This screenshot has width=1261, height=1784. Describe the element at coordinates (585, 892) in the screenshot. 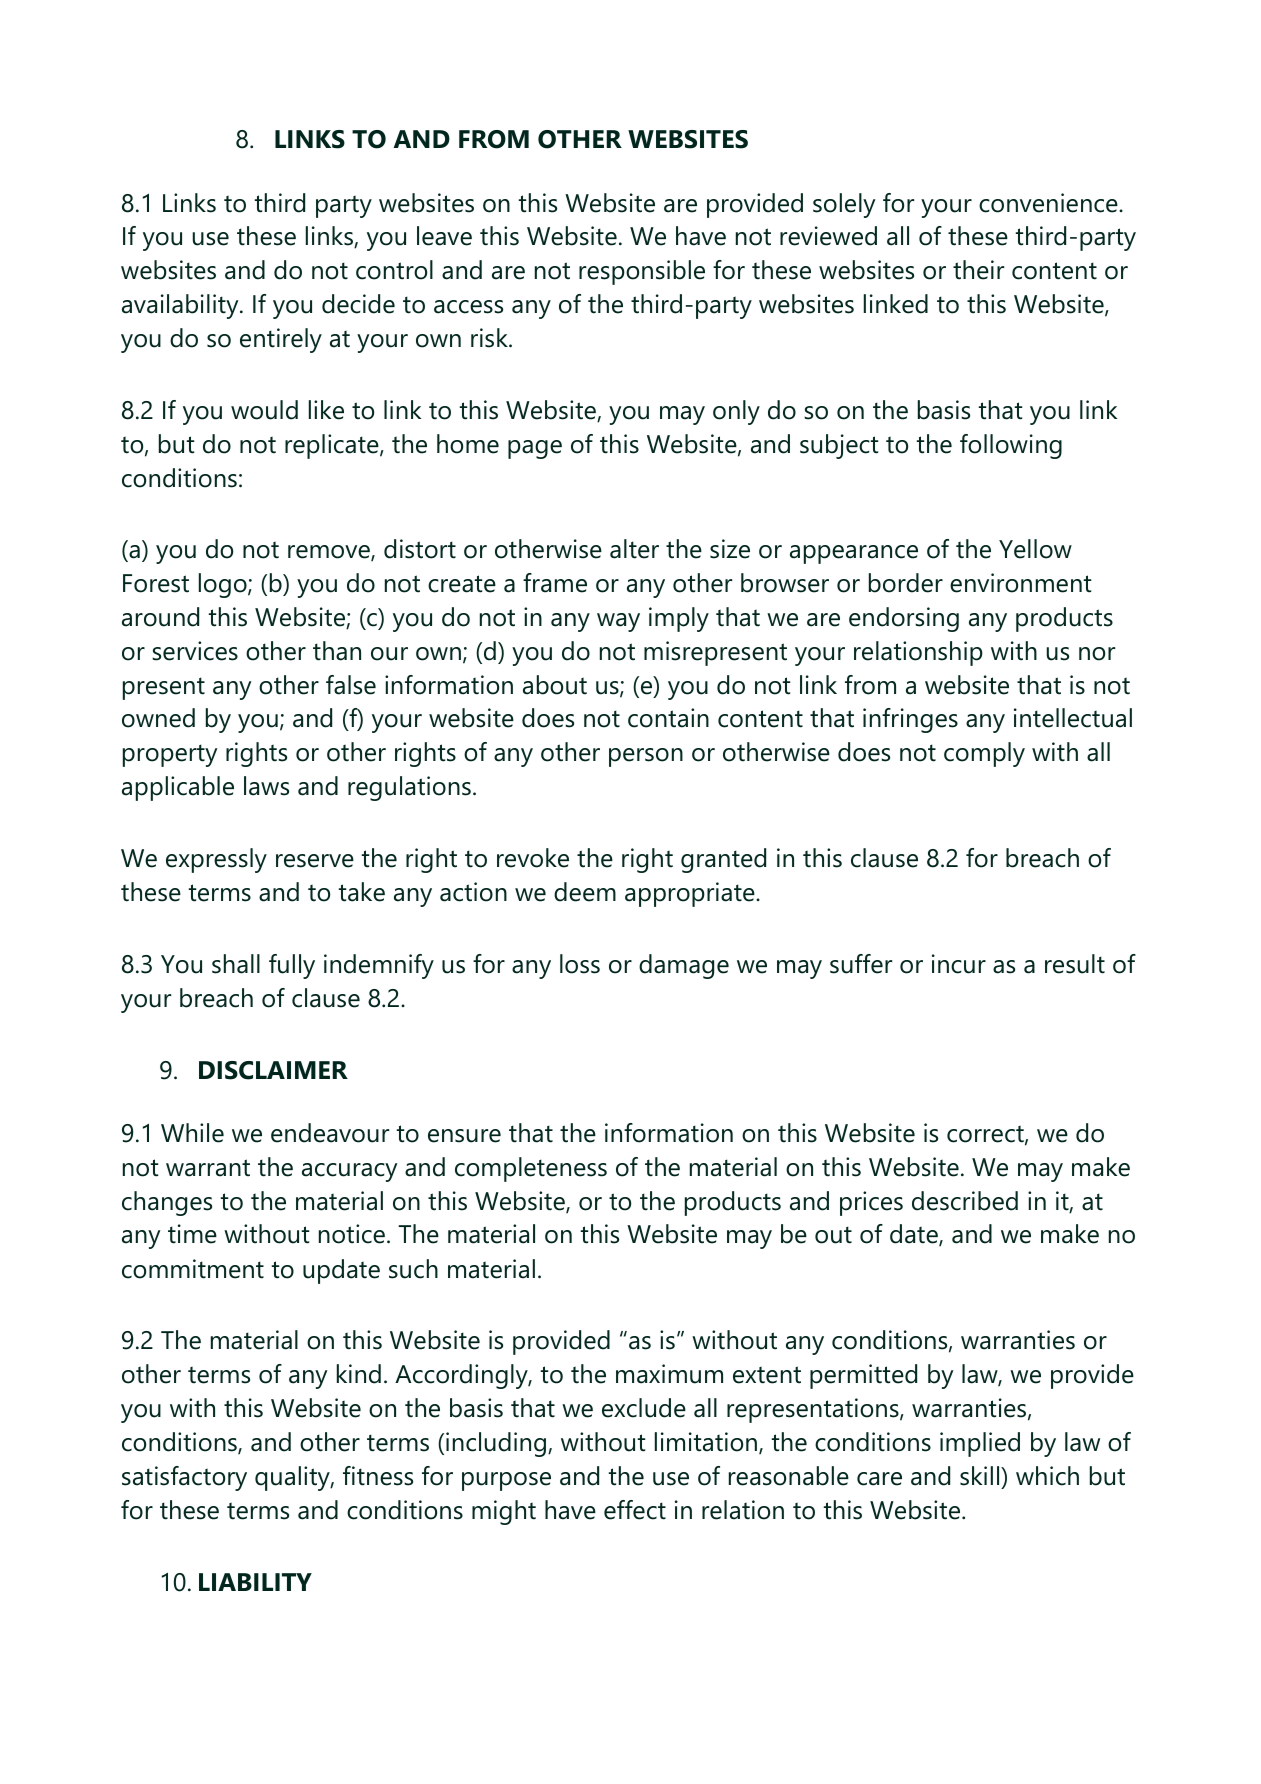

I see `deem` at that location.
